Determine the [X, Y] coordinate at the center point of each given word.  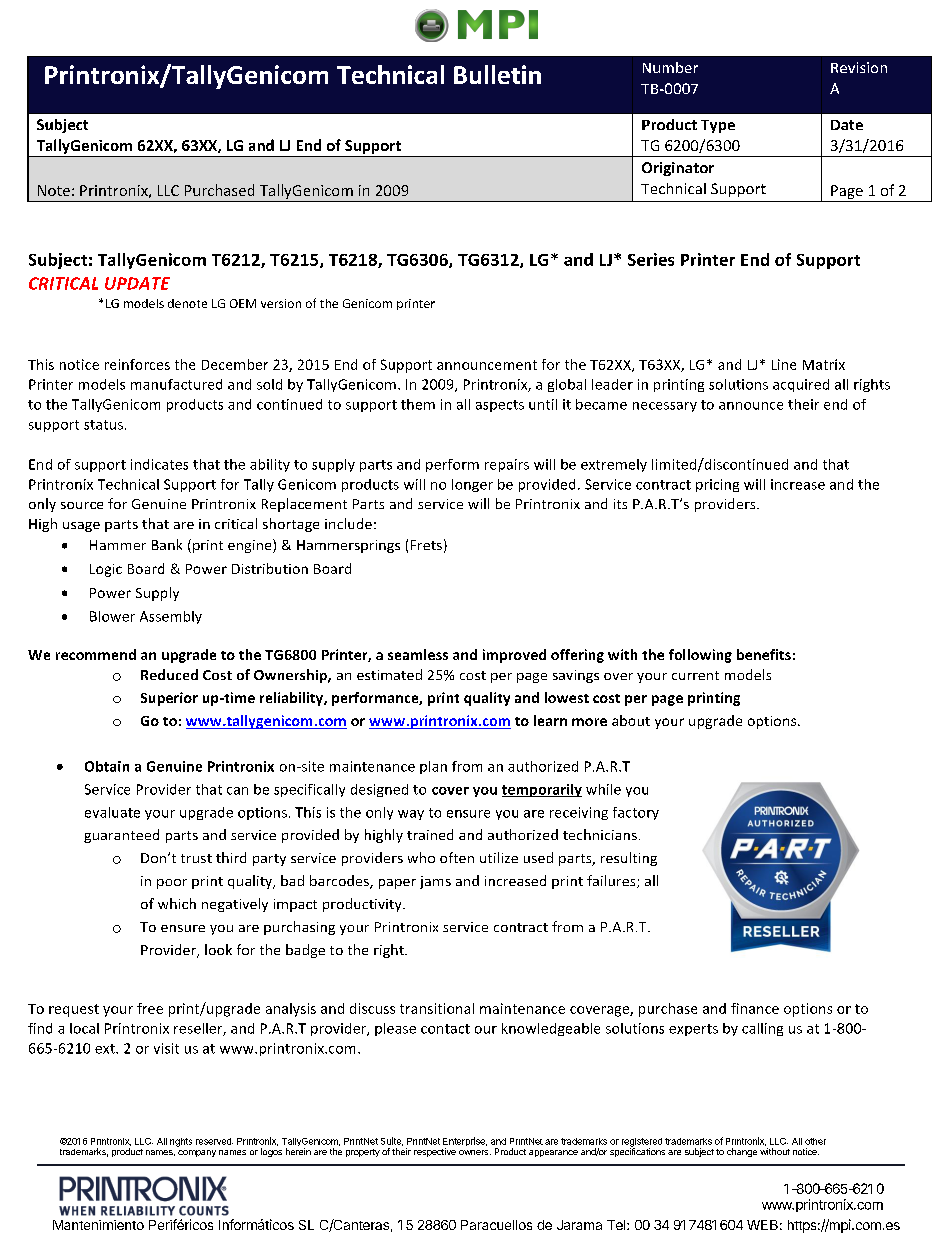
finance [755, 1008]
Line [784, 364]
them [418, 404]
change [742, 1152]
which [177, 903]
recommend [96, 654]
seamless [418, 654]
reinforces [137, 364]
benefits [764, 654]
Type [718, 126]
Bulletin [497, 74]
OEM [243, 303]
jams [435, 882]
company [197, 1153]
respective [435, 1152]
